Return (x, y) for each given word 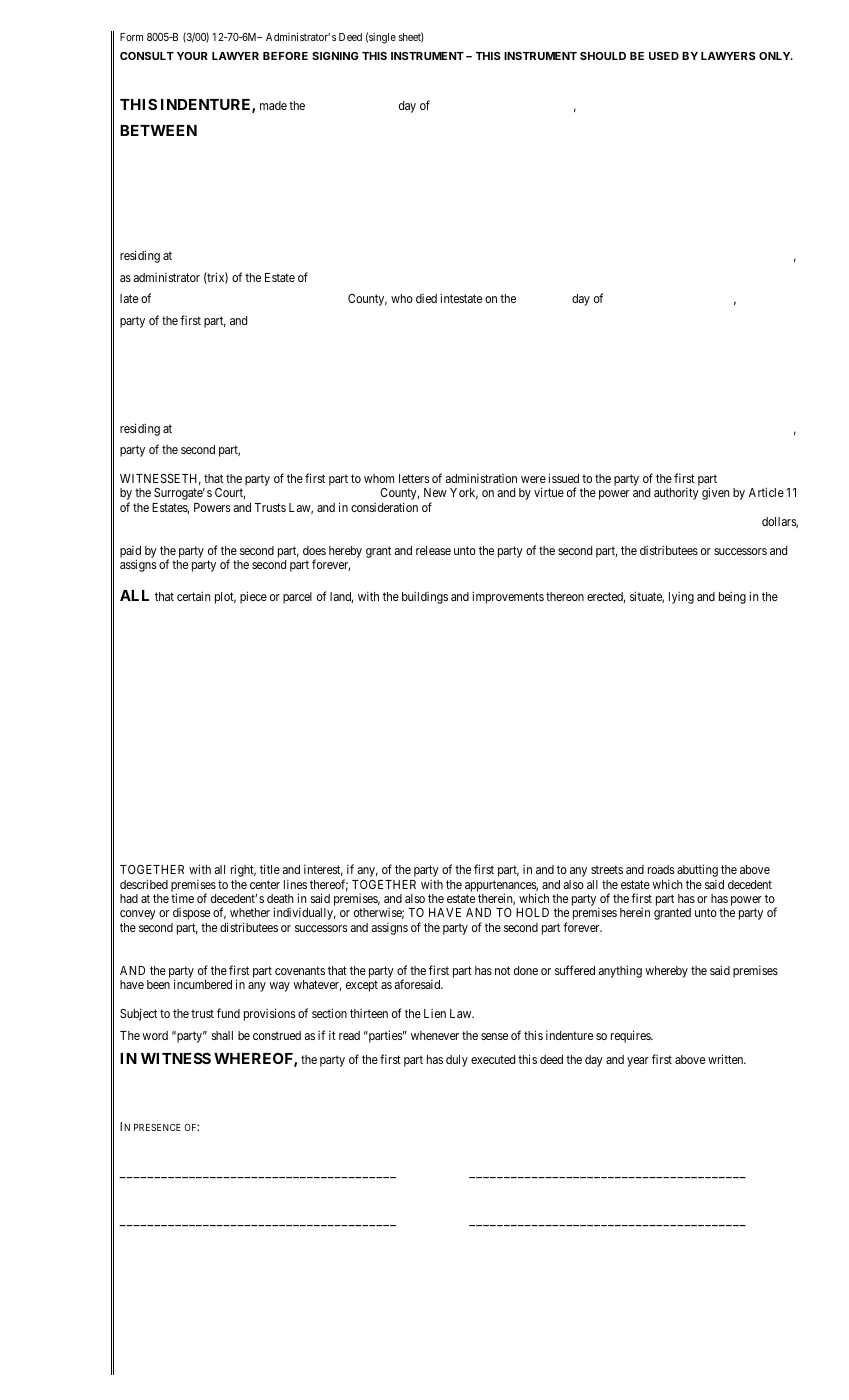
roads (661, 869)
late (129, 298)
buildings (425, 598)
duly (457, 1061)
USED (664, 56)
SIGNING (335, 56)
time (182, 898)
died (426, 298)
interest (323, 870)
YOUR (192, 56)
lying (681, 598)
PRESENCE (157, 1127)
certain (193, 596)
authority (676, 493)
